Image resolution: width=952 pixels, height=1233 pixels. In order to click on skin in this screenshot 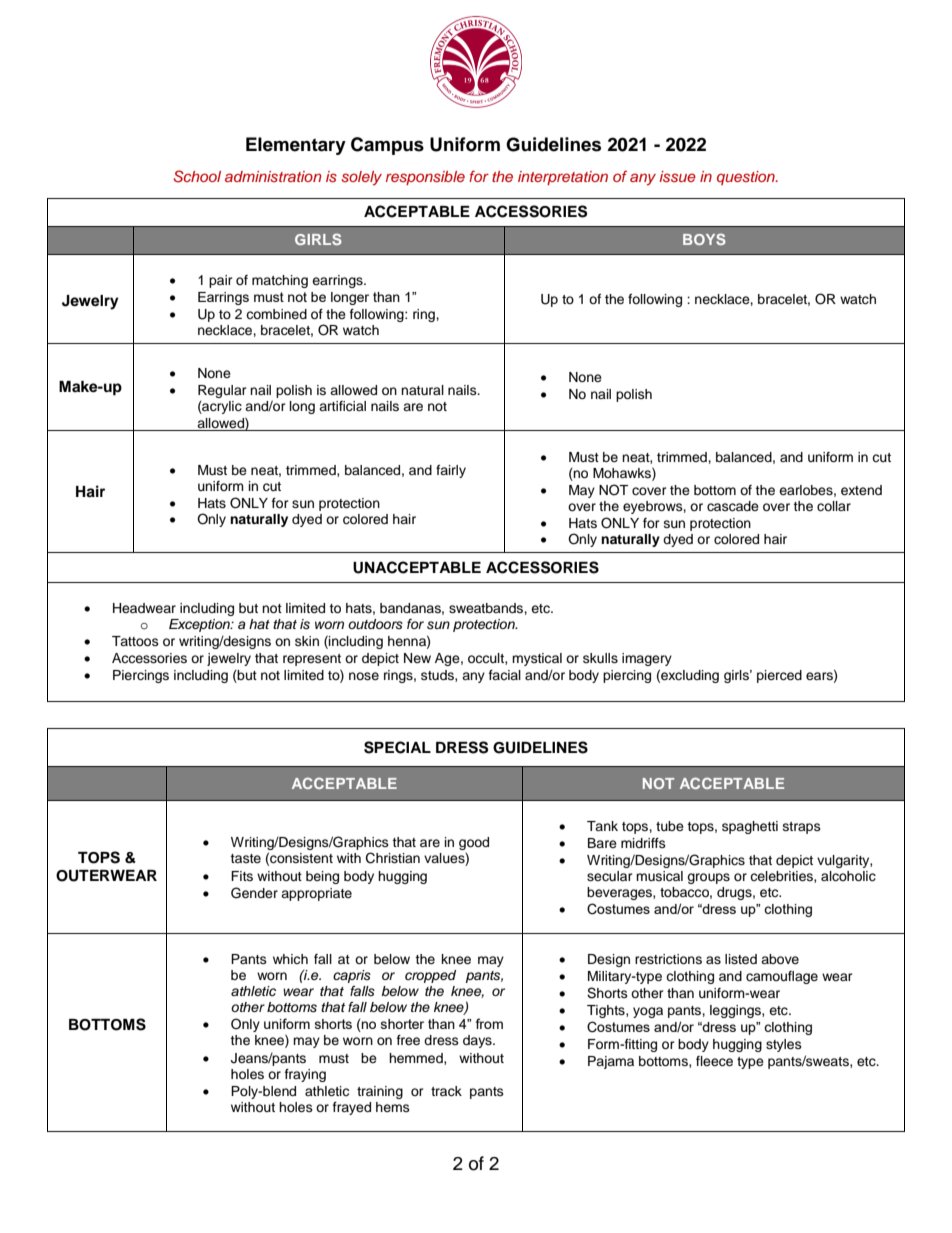, I will do `click(307, 641)`.
